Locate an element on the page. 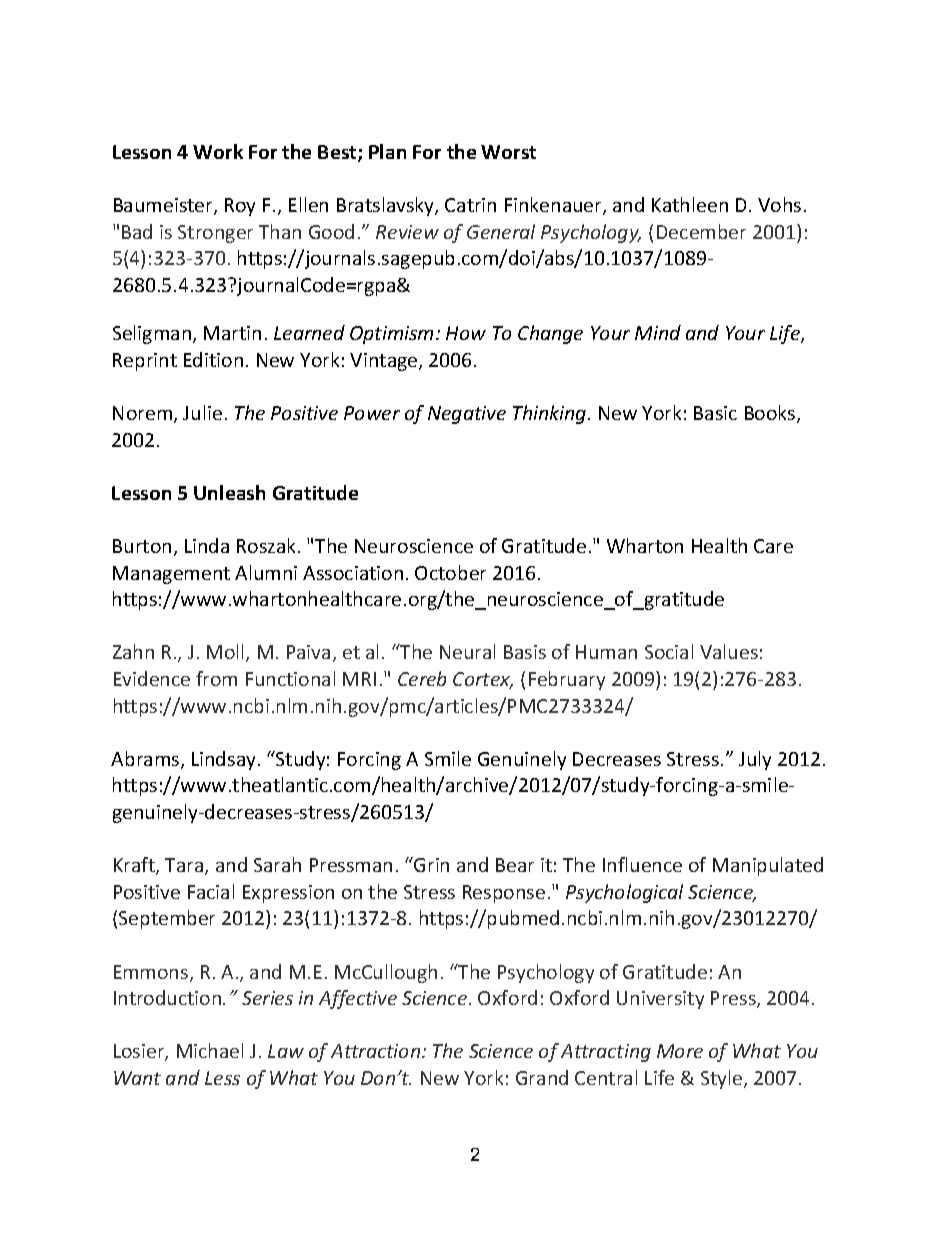  Work is located at coordinates (218, 151).
